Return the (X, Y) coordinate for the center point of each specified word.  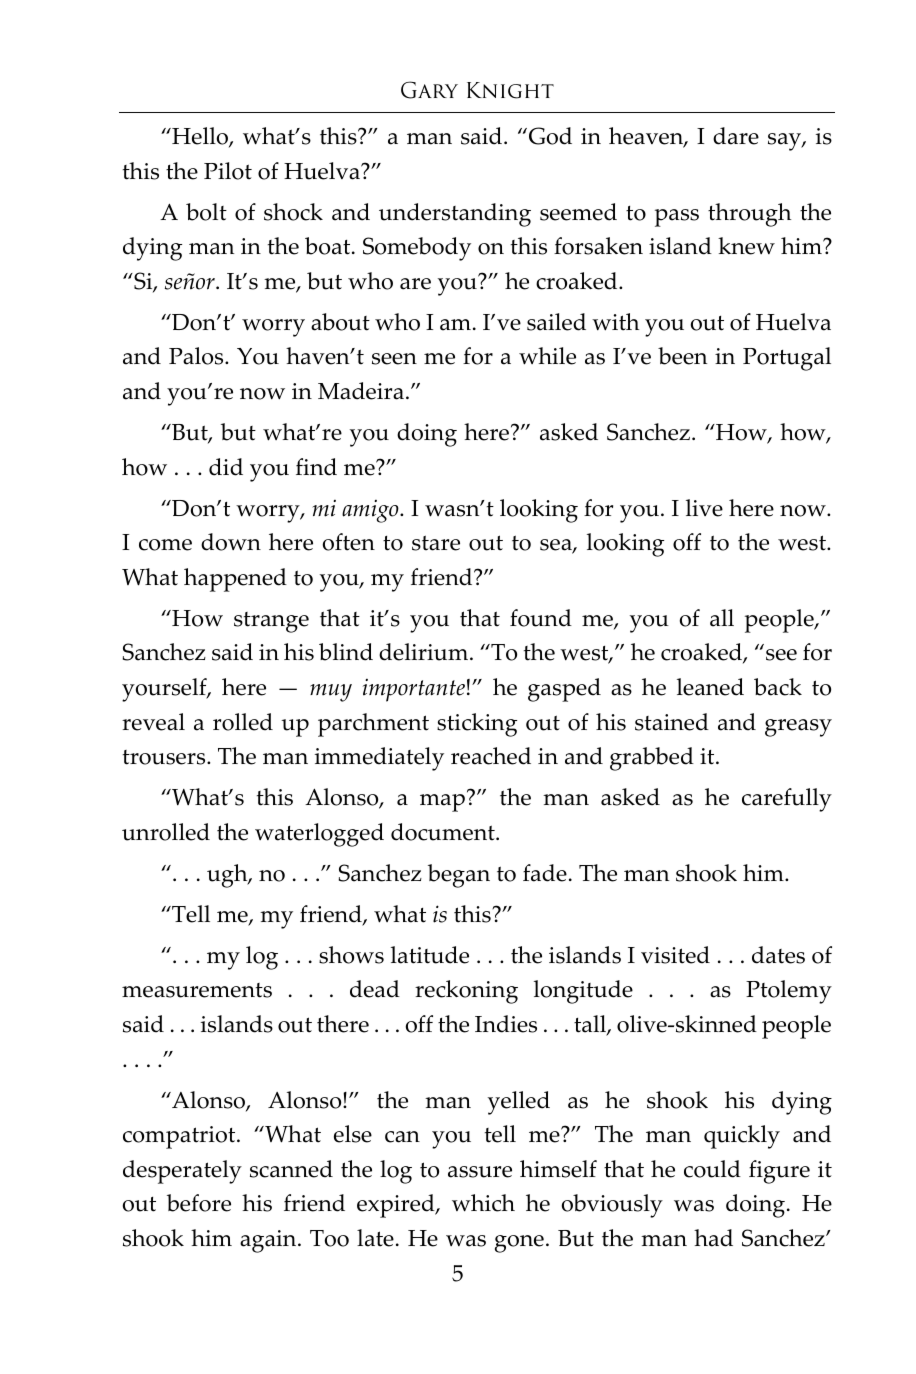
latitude (430, 955)
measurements (197, 990)
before (199, 1203)
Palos (197, 356)
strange (271, 622)
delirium (425, 652)
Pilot (228, 171)
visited (675, 955)
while (547, 356)
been (682, 356)
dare (736, 136)
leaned (710, 687)
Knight (510, 90)
